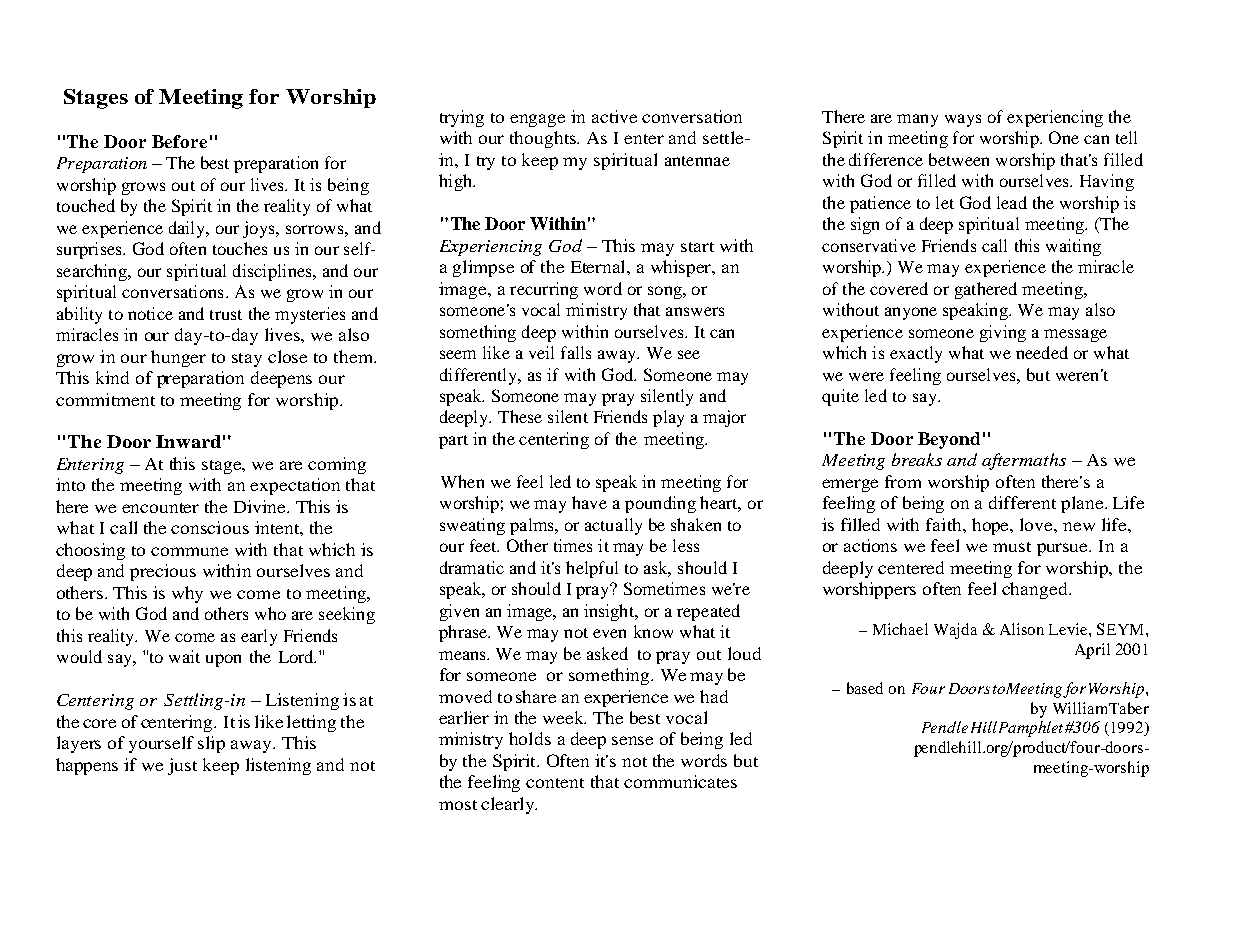 The image size is (1233, 952). I want to click on have, so click(589, 502).
